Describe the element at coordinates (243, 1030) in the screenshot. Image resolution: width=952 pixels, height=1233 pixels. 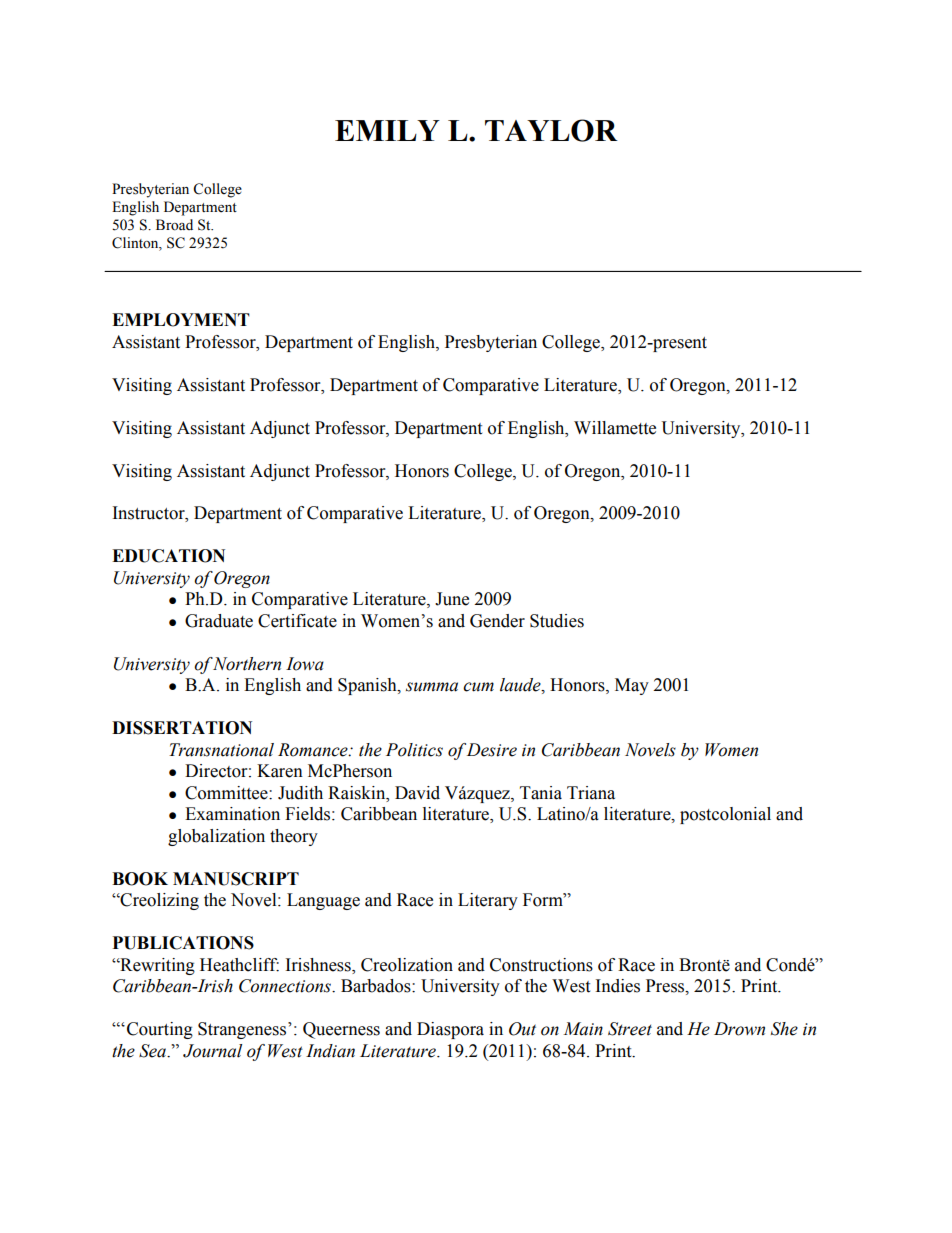
I see `Strangeness` at that location.
